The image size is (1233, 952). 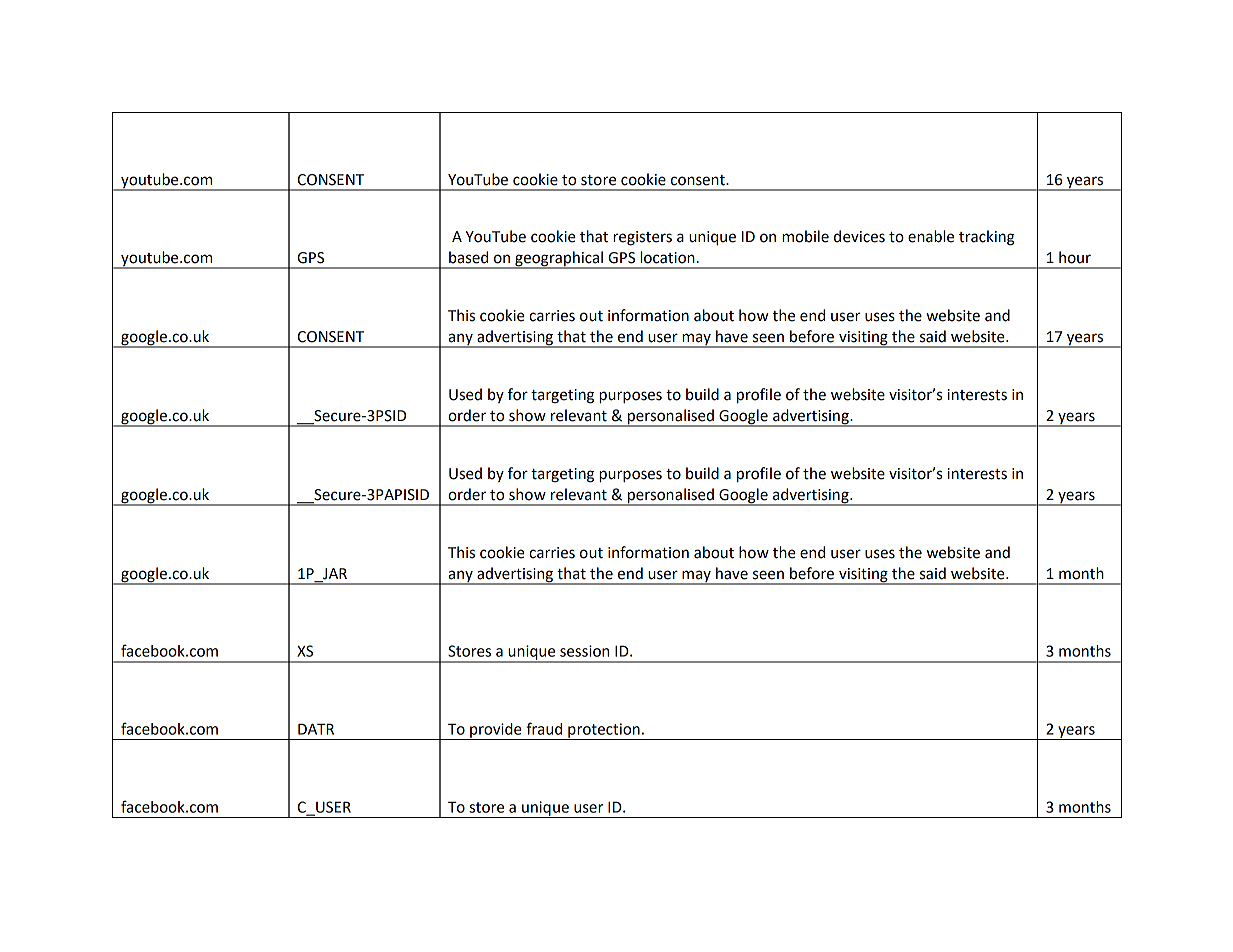 I want to click on hour, so click(x=1075, y=257).
